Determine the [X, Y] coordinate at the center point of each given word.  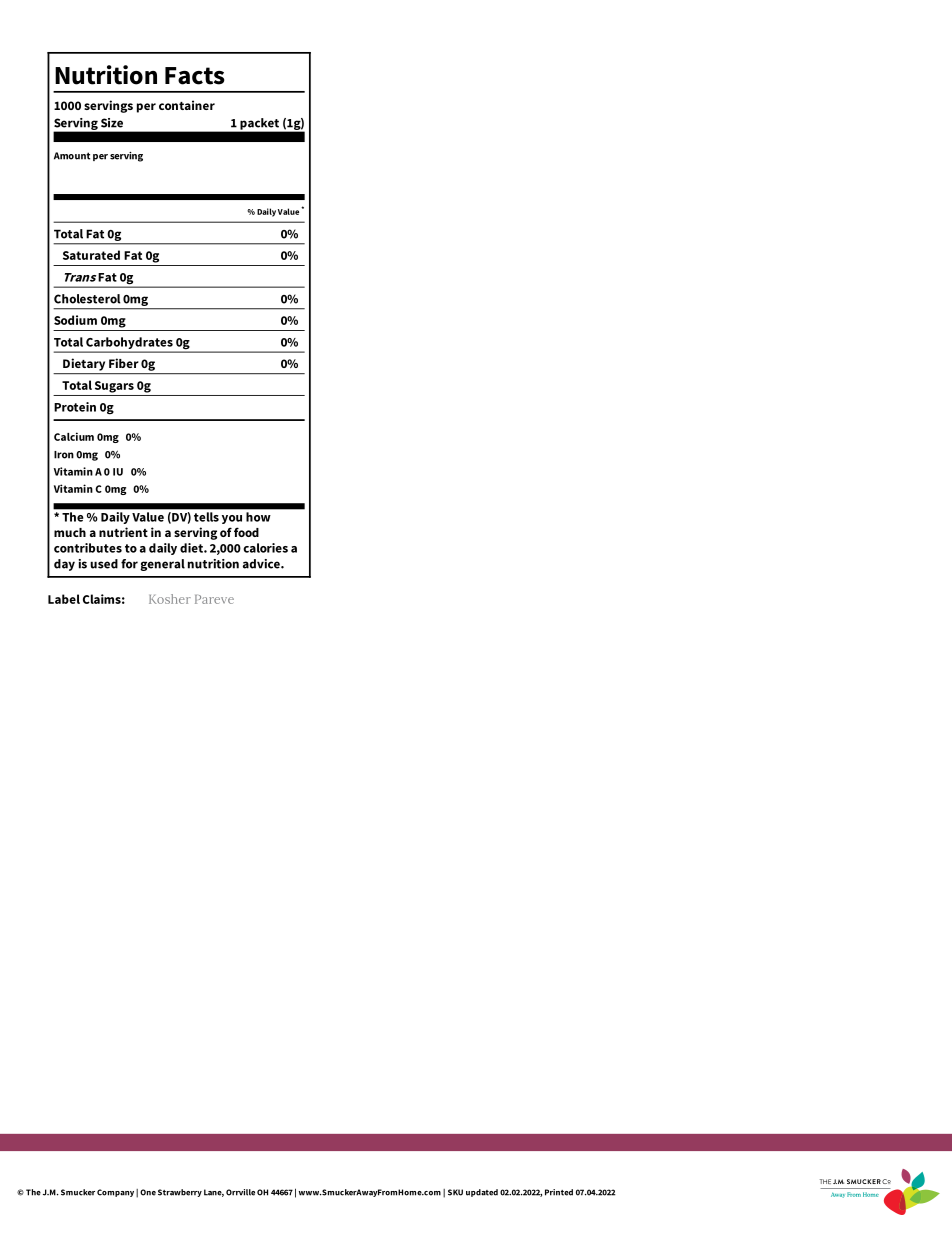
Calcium [74, 436]
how [258, 517]
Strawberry [180, 1193]
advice [262, 564]
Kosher [170, 599]
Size [112, 123]
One [148, 1192]
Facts [195, 76]
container [187, 105]
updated [482, 1193]
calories [265, 548]
